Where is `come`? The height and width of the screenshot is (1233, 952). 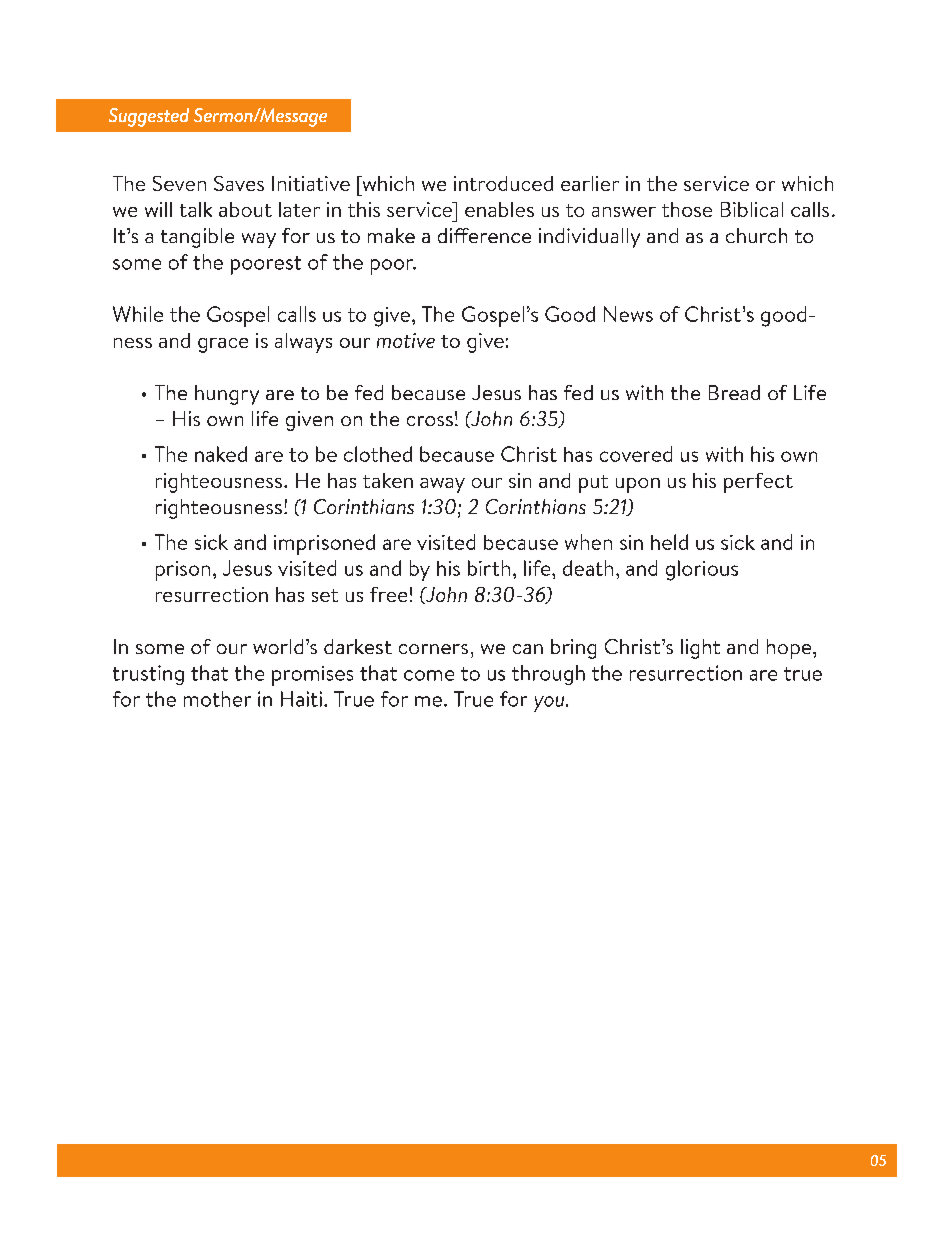
come is located at coordinates (429, 675).
